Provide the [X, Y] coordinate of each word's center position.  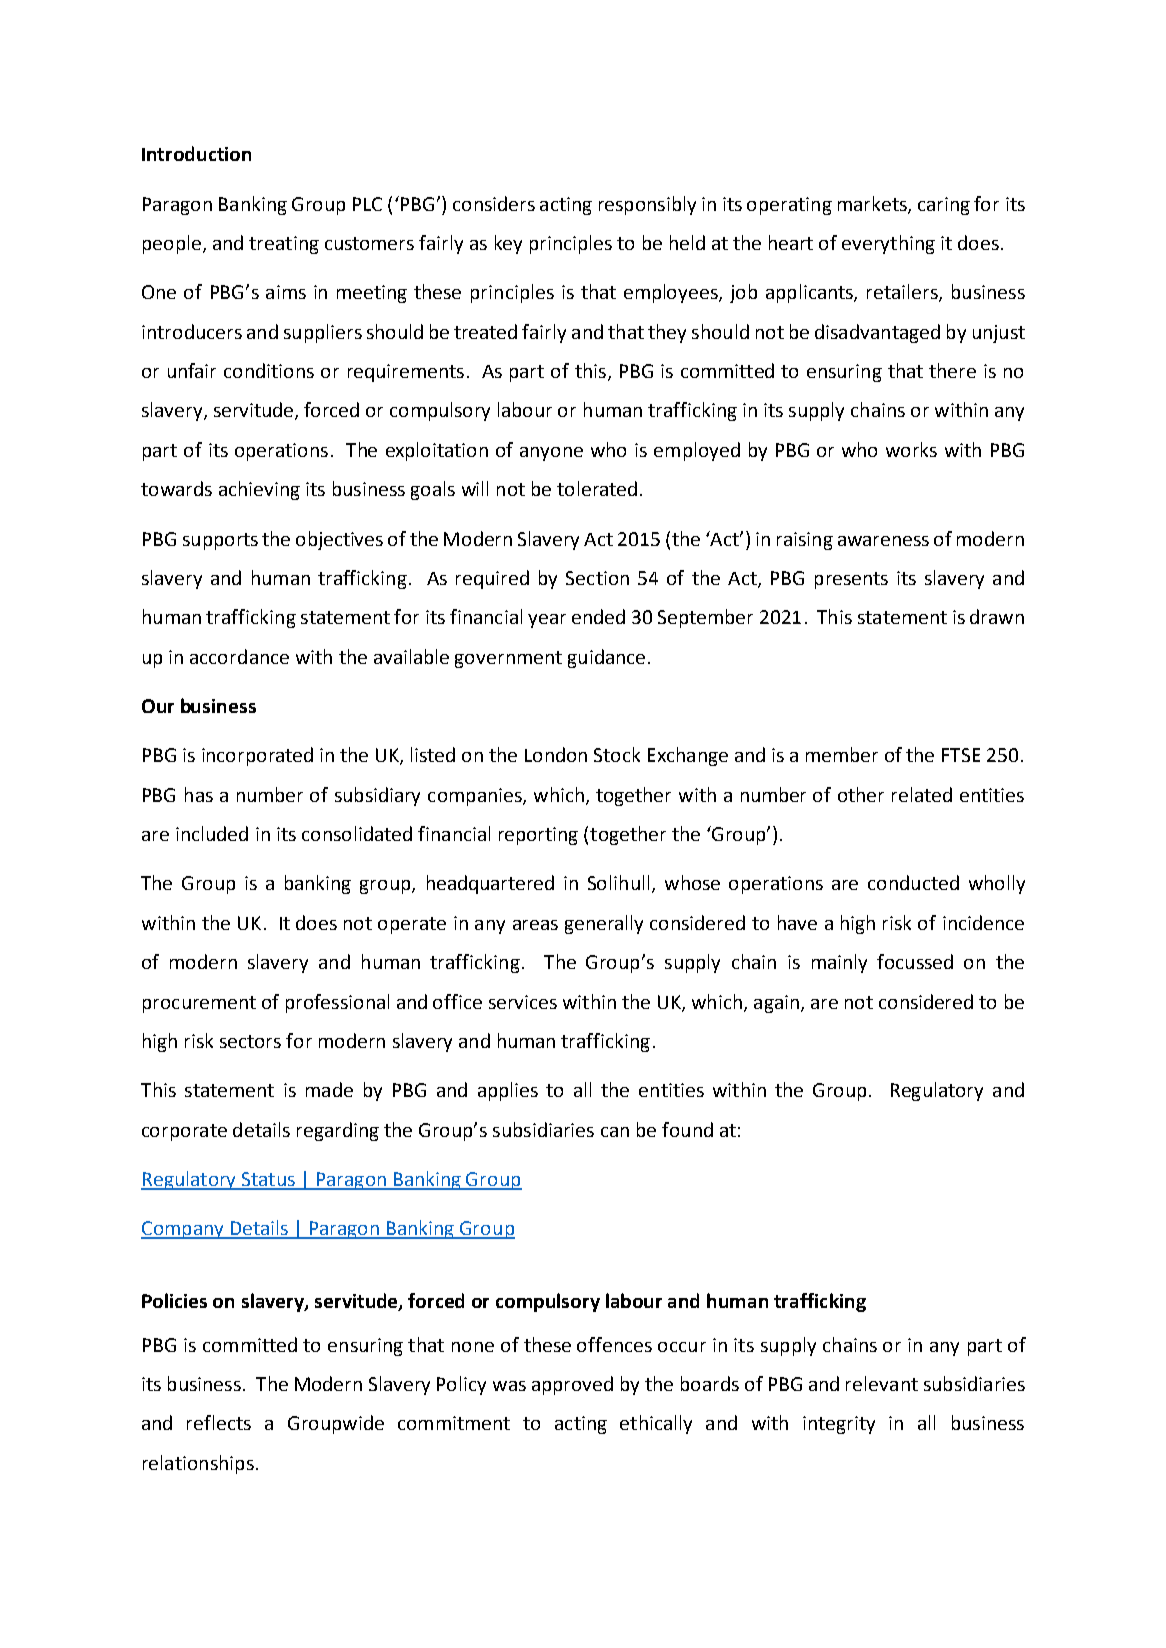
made [329, 1089]
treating [284, 245]
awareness [883, 541]
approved [572, 1385]
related [922, 794]
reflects [219, 1422]
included [212, 833]
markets [873, 204]
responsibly [647, 205]
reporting [538, 836]
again [776, 1004]
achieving [259, 490]
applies [508, 1091]
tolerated [597, 488]
